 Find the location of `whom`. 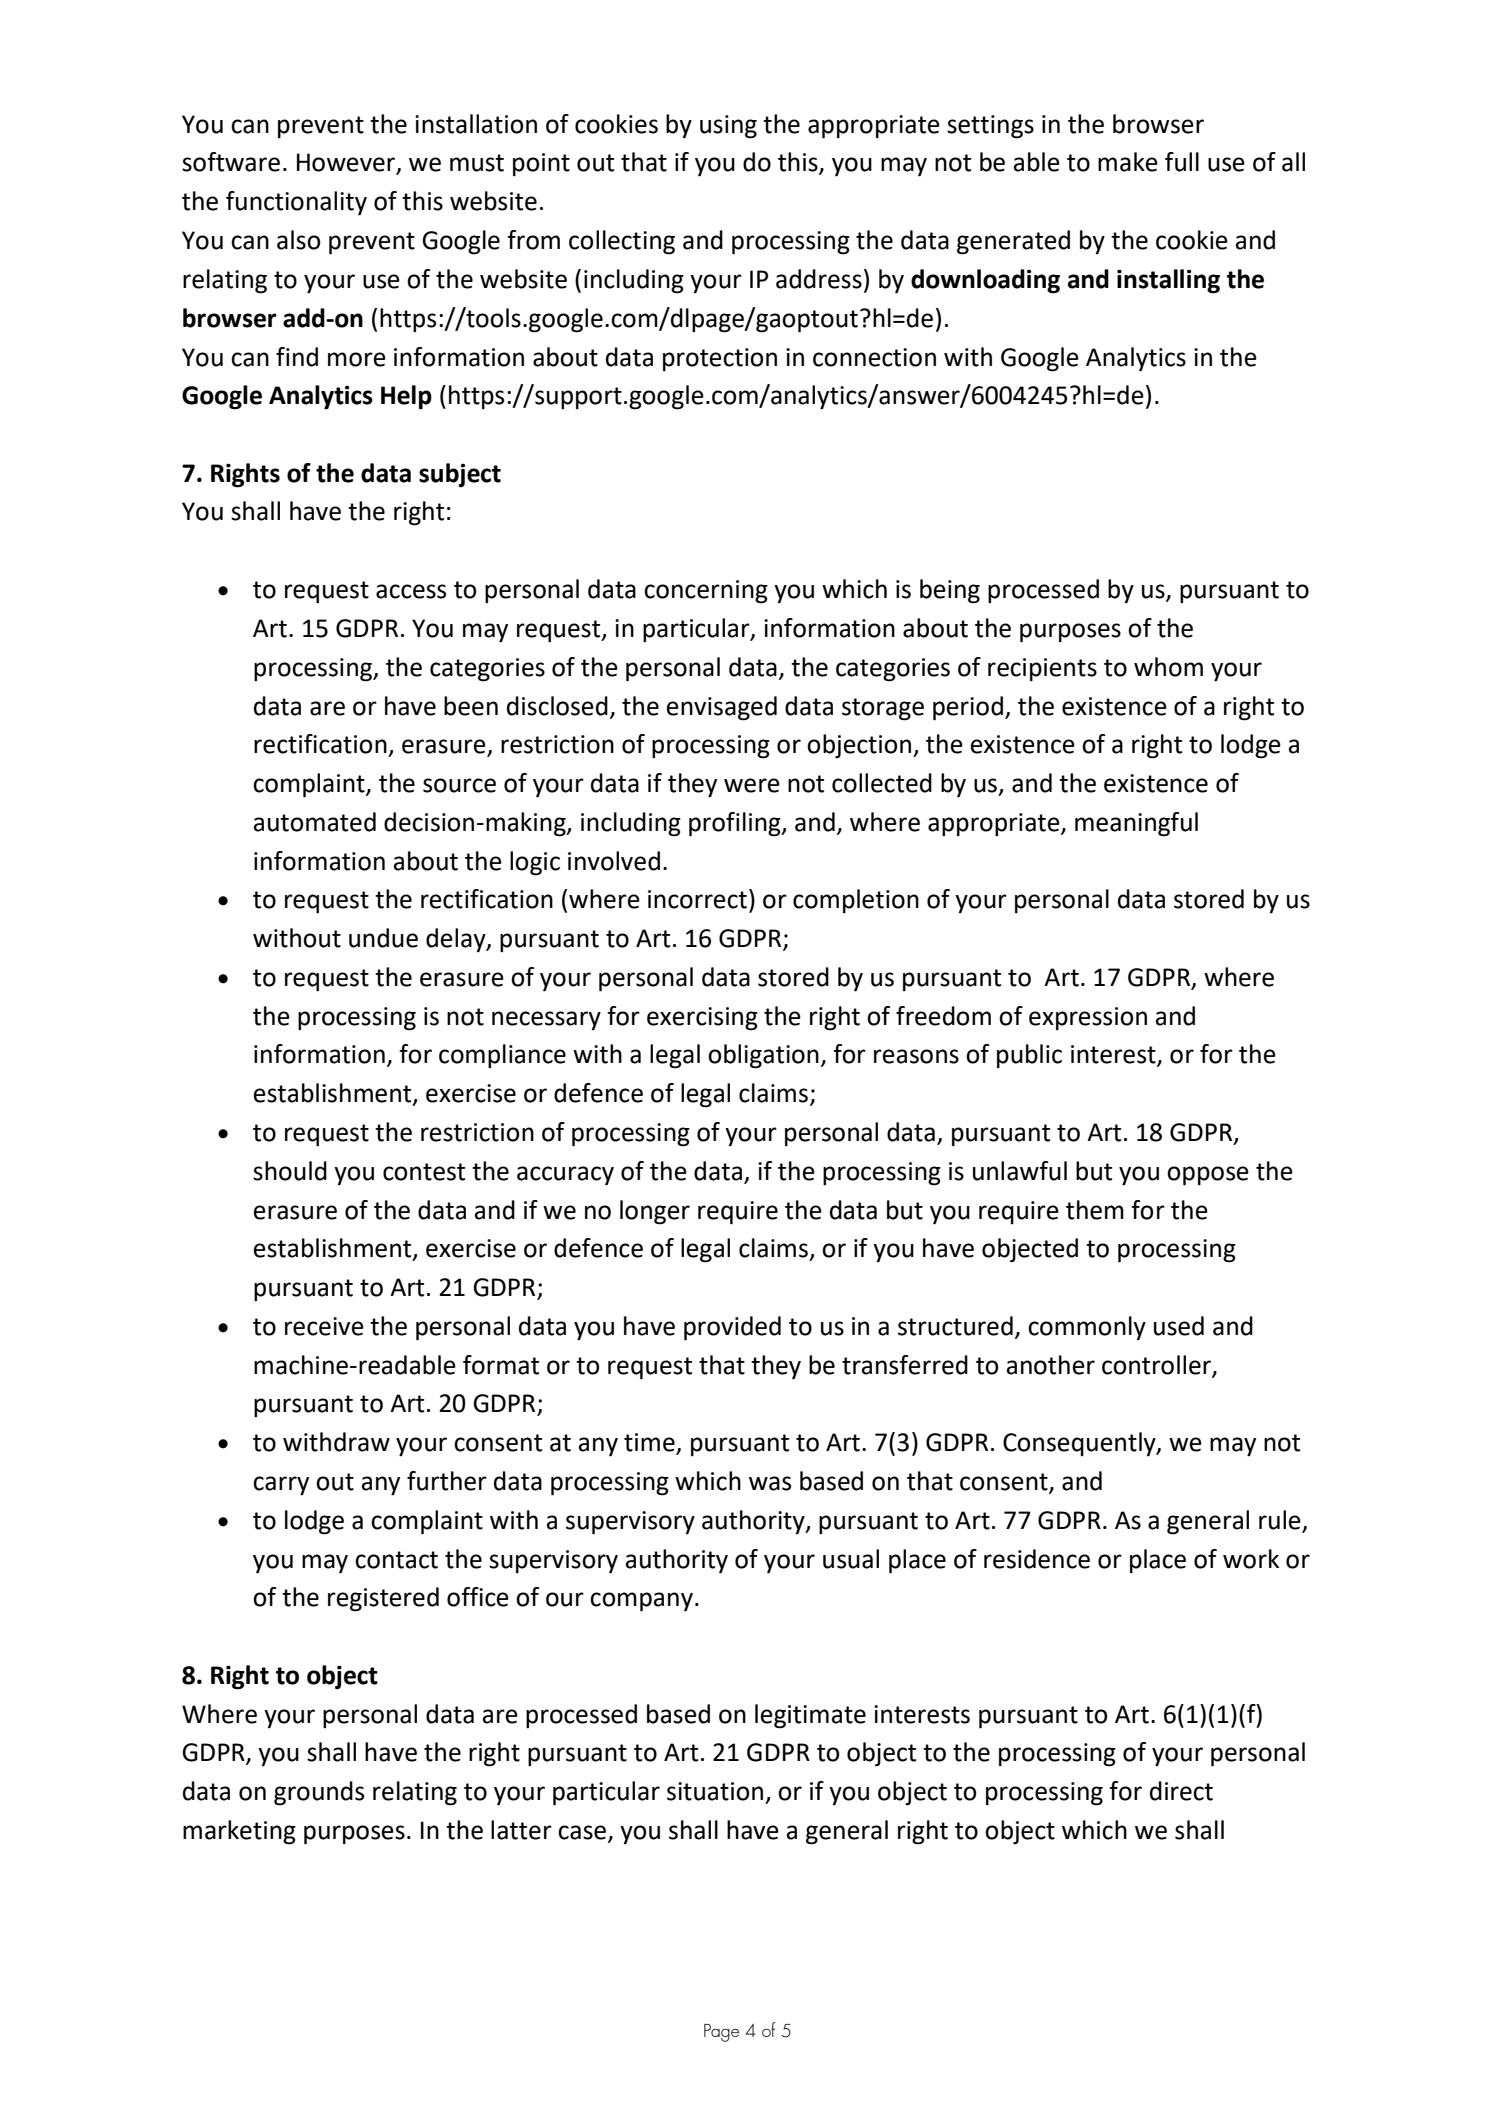

whom is located at coordinates (1168, 667).
